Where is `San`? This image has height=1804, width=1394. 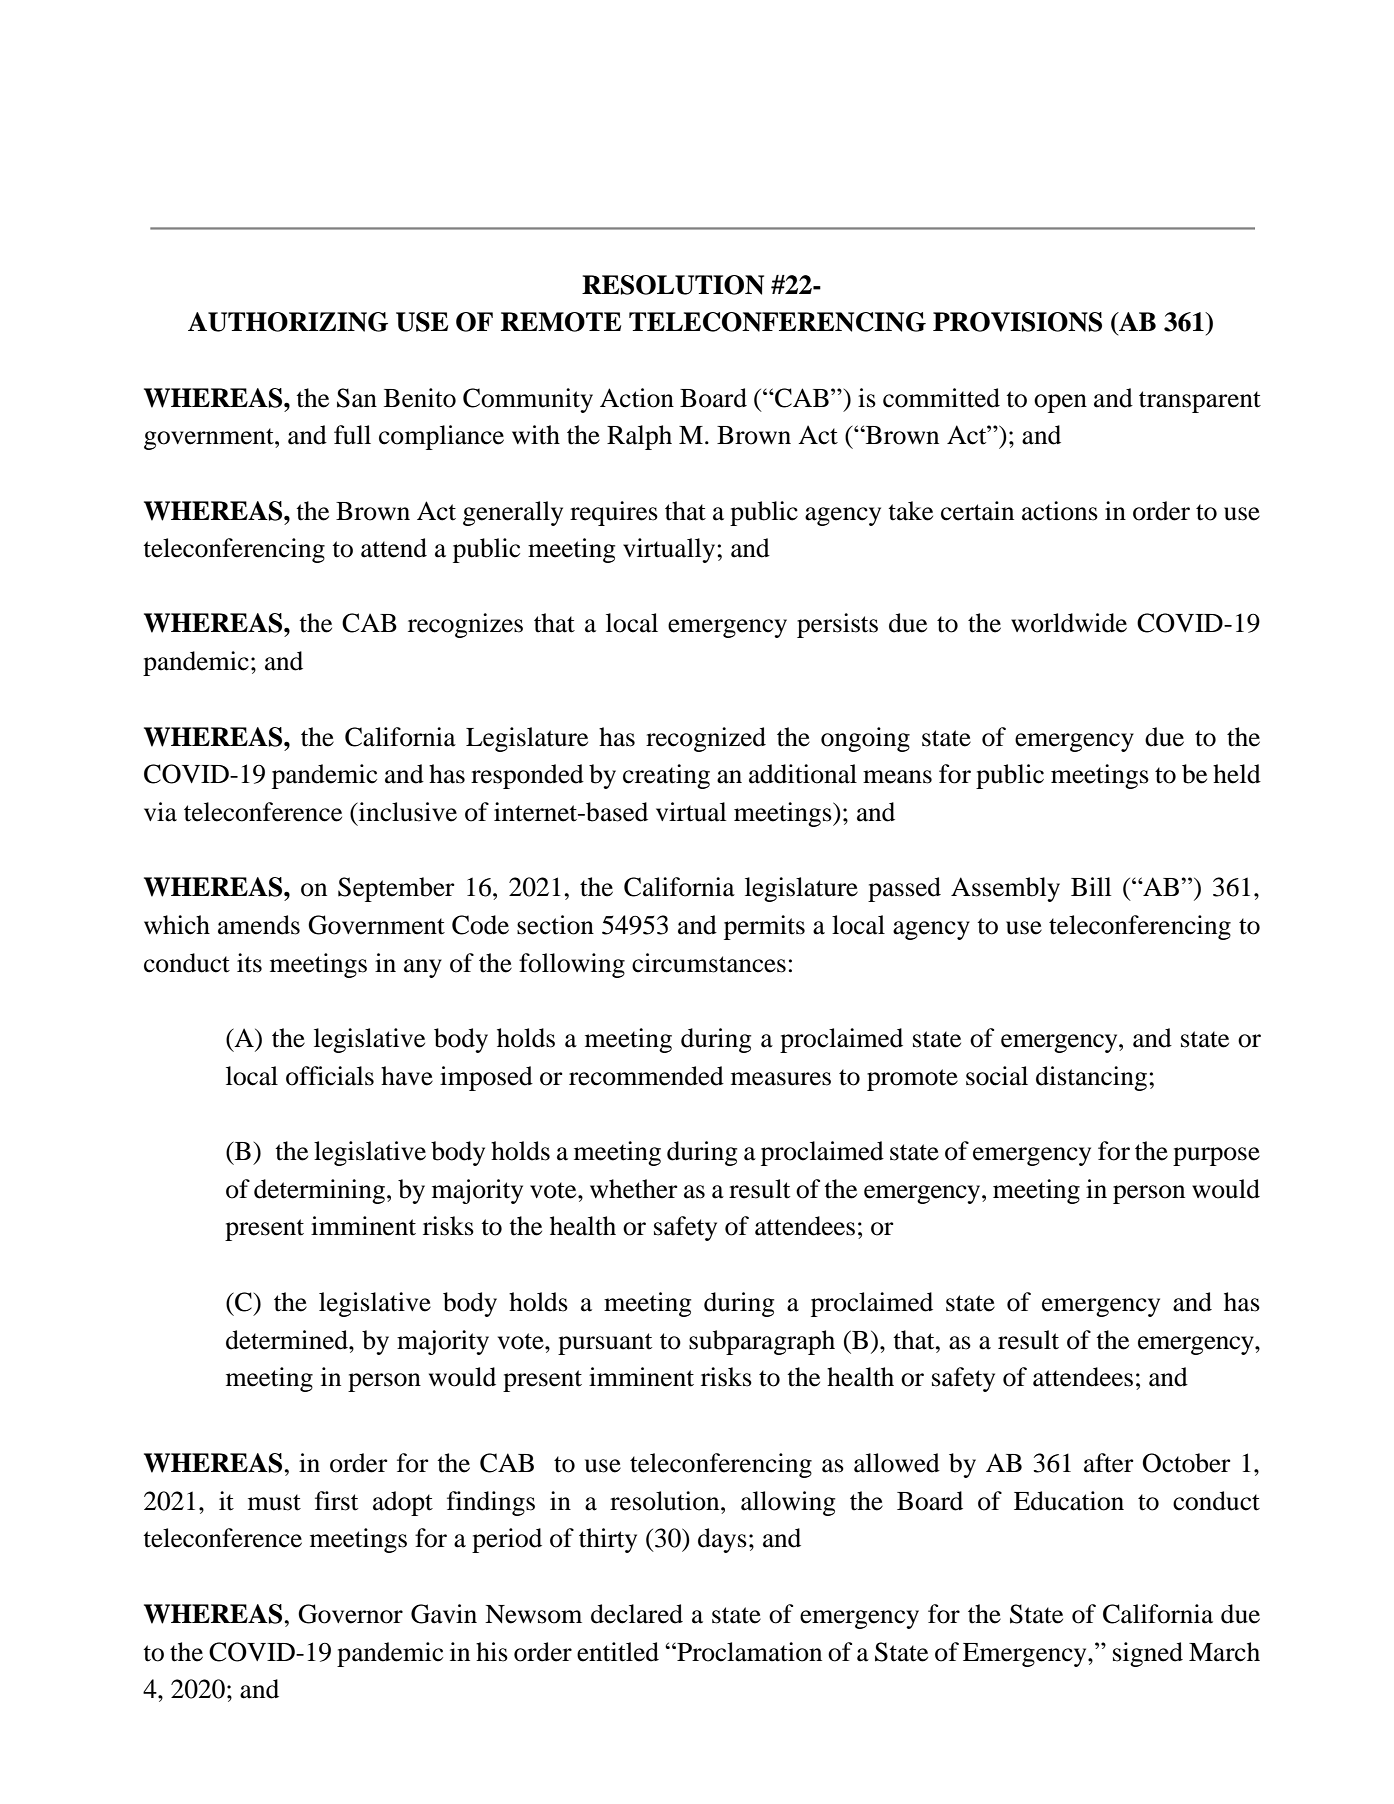 San is located at coordinates (357, 398).
